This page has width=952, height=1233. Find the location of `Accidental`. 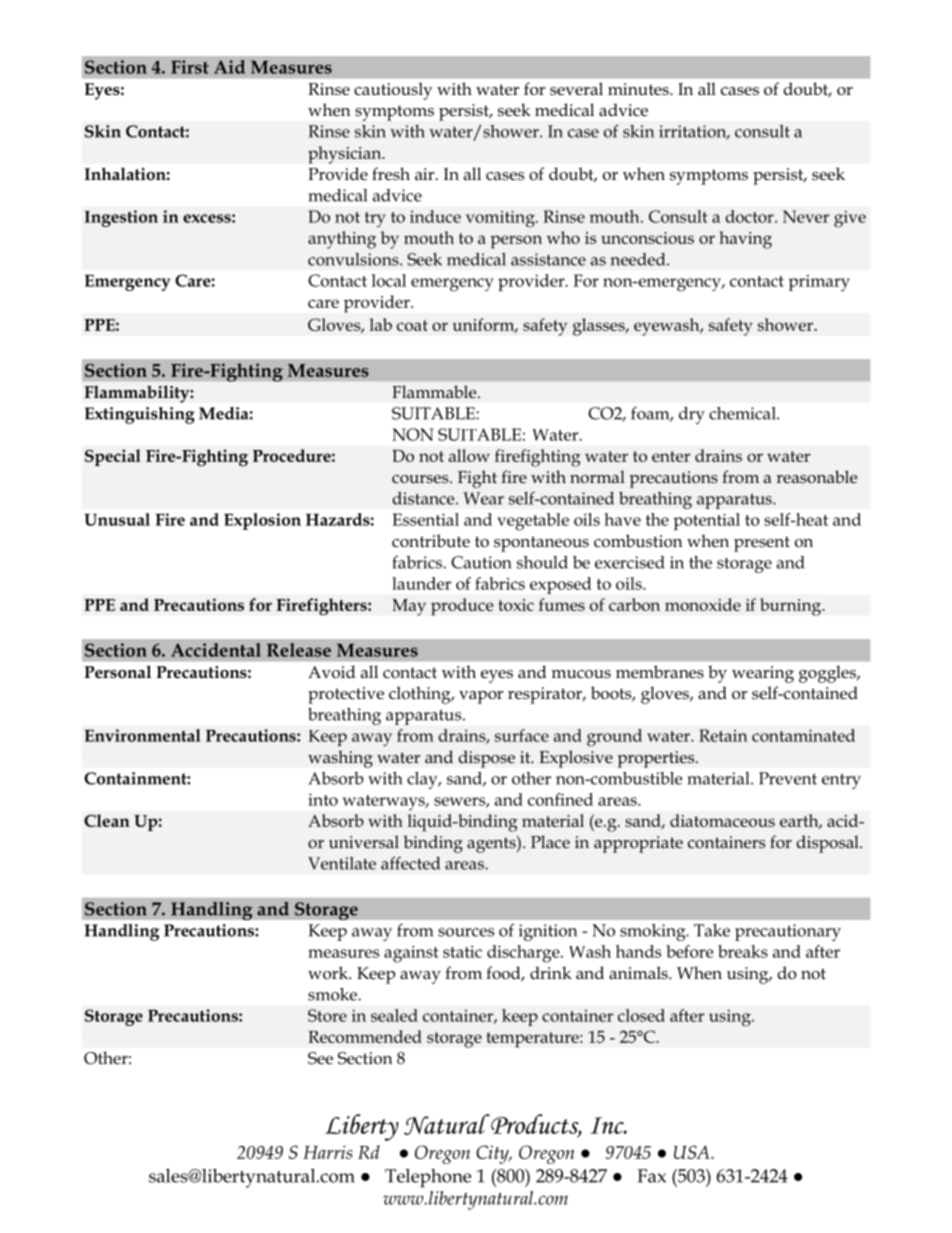

Accidental is located at coordinates (216, 650).
